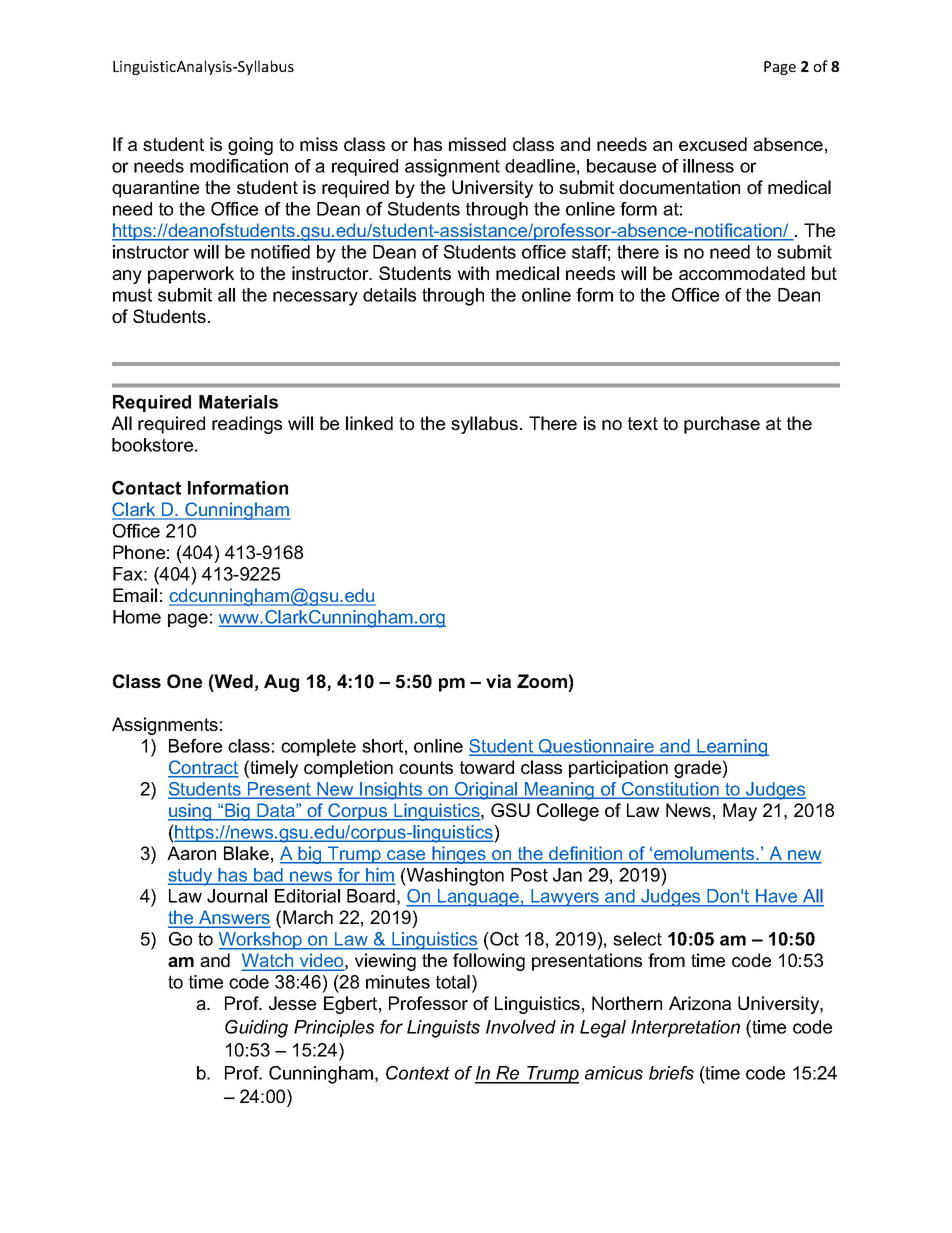  I want to click on Guiding, so click(256, 1029).
